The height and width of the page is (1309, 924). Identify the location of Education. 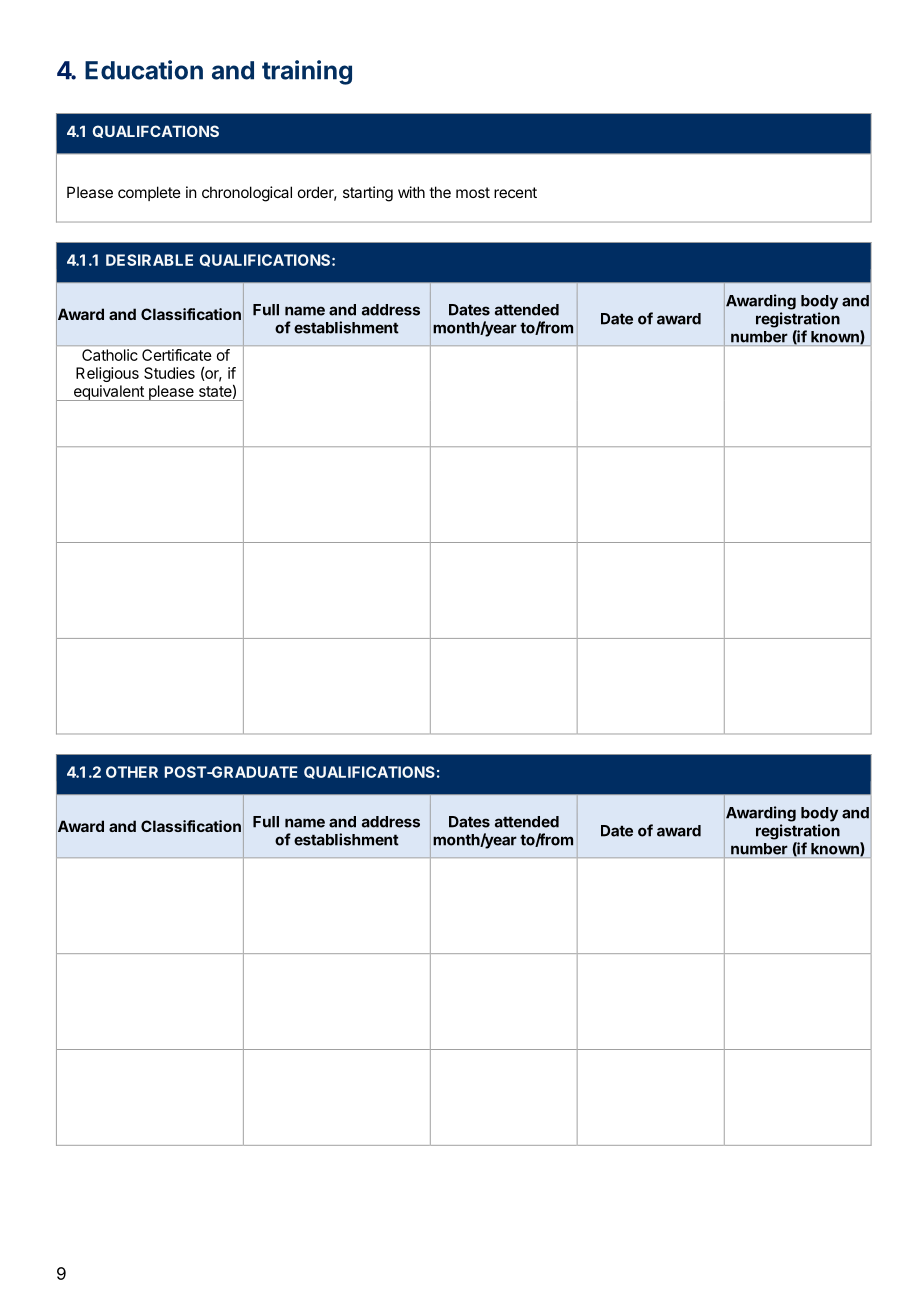
(144, 70).
